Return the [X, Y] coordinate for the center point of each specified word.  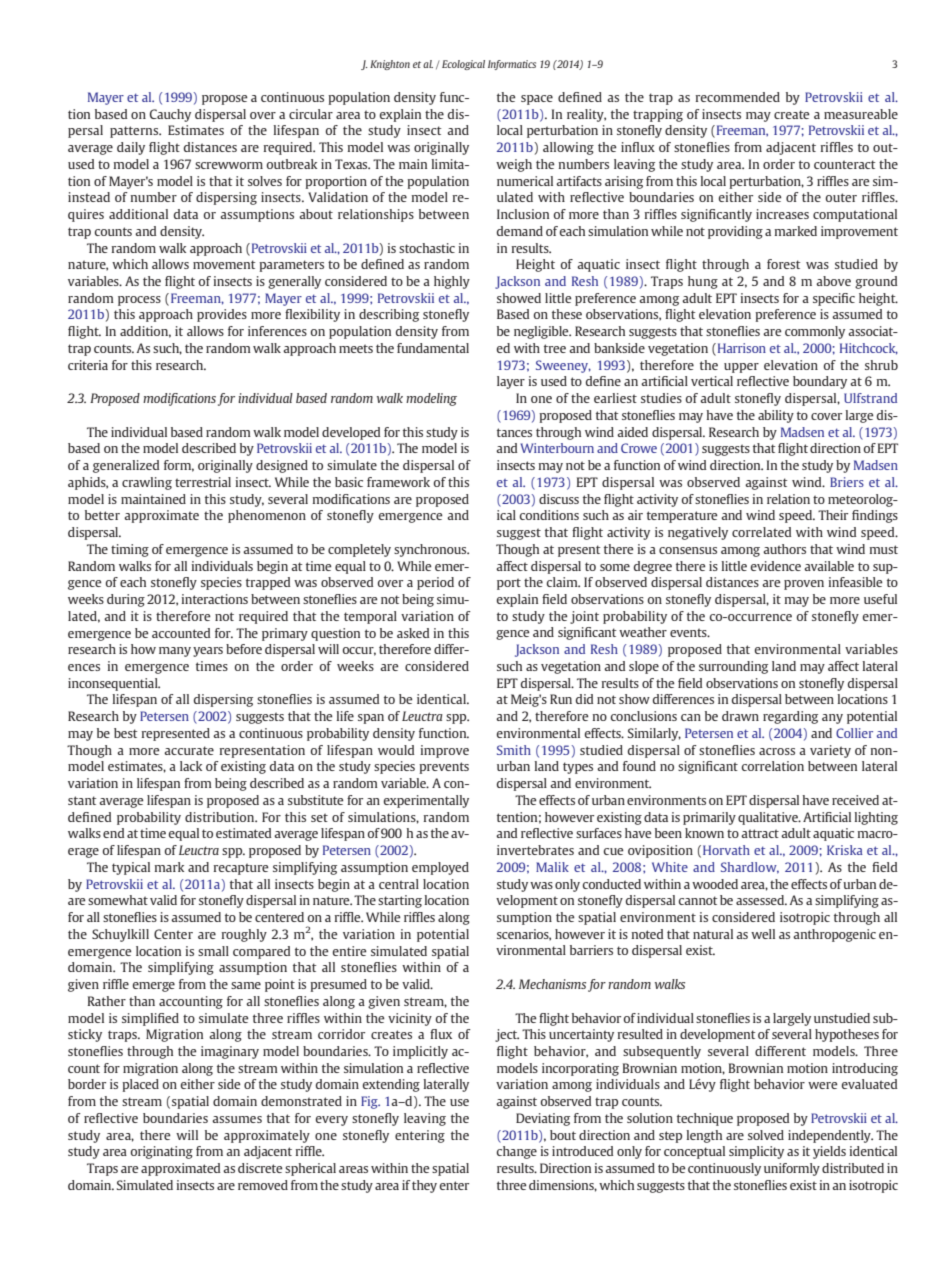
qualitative [769, 818]
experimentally [426, 801]
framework [398, 482]
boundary [820, 382]
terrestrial [203, 482]
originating [161, 1152]
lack [191, 766]
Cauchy [170, 115]
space [537, 100]
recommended [738, 97]
